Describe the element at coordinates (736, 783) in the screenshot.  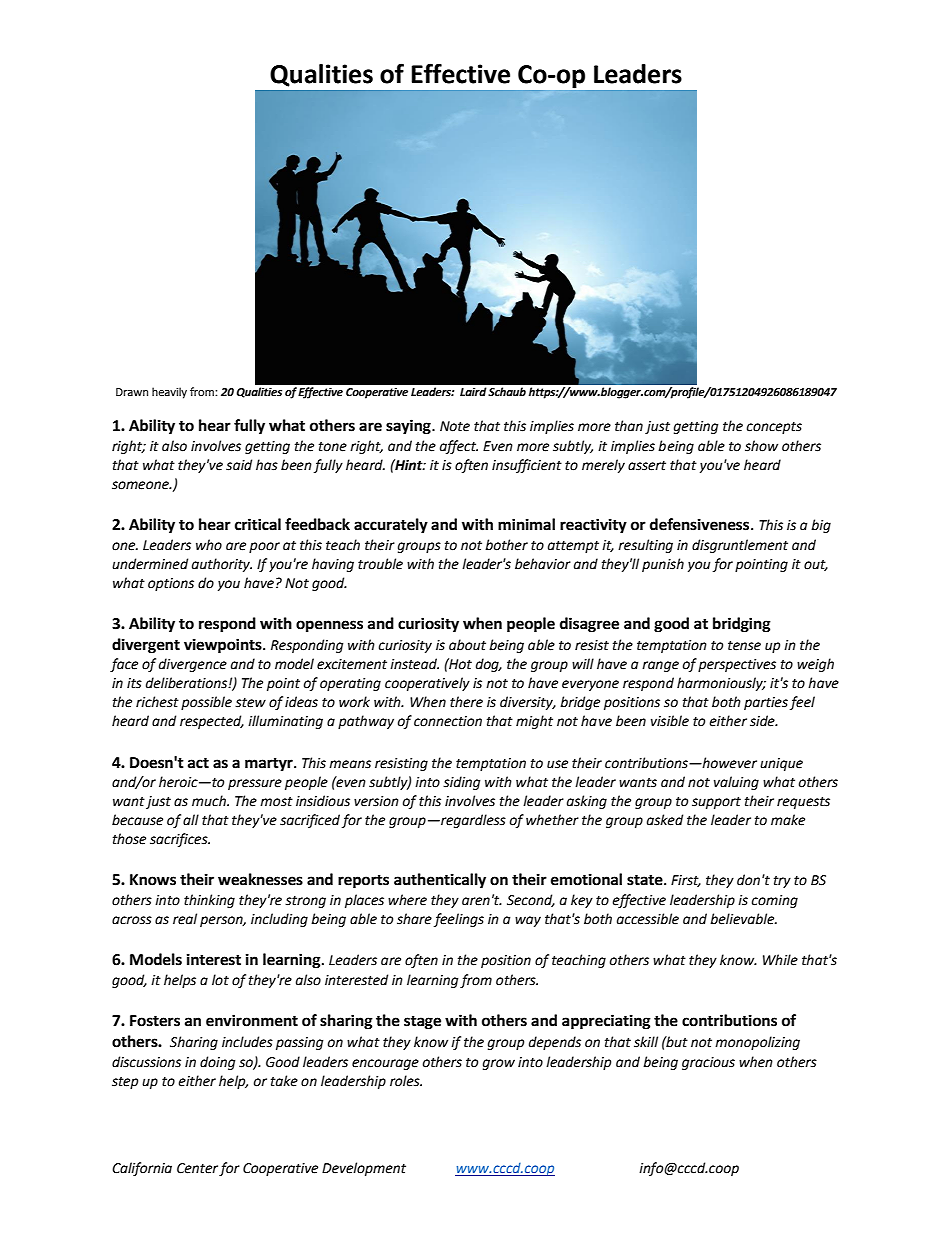
I see `valuing` at that location.
